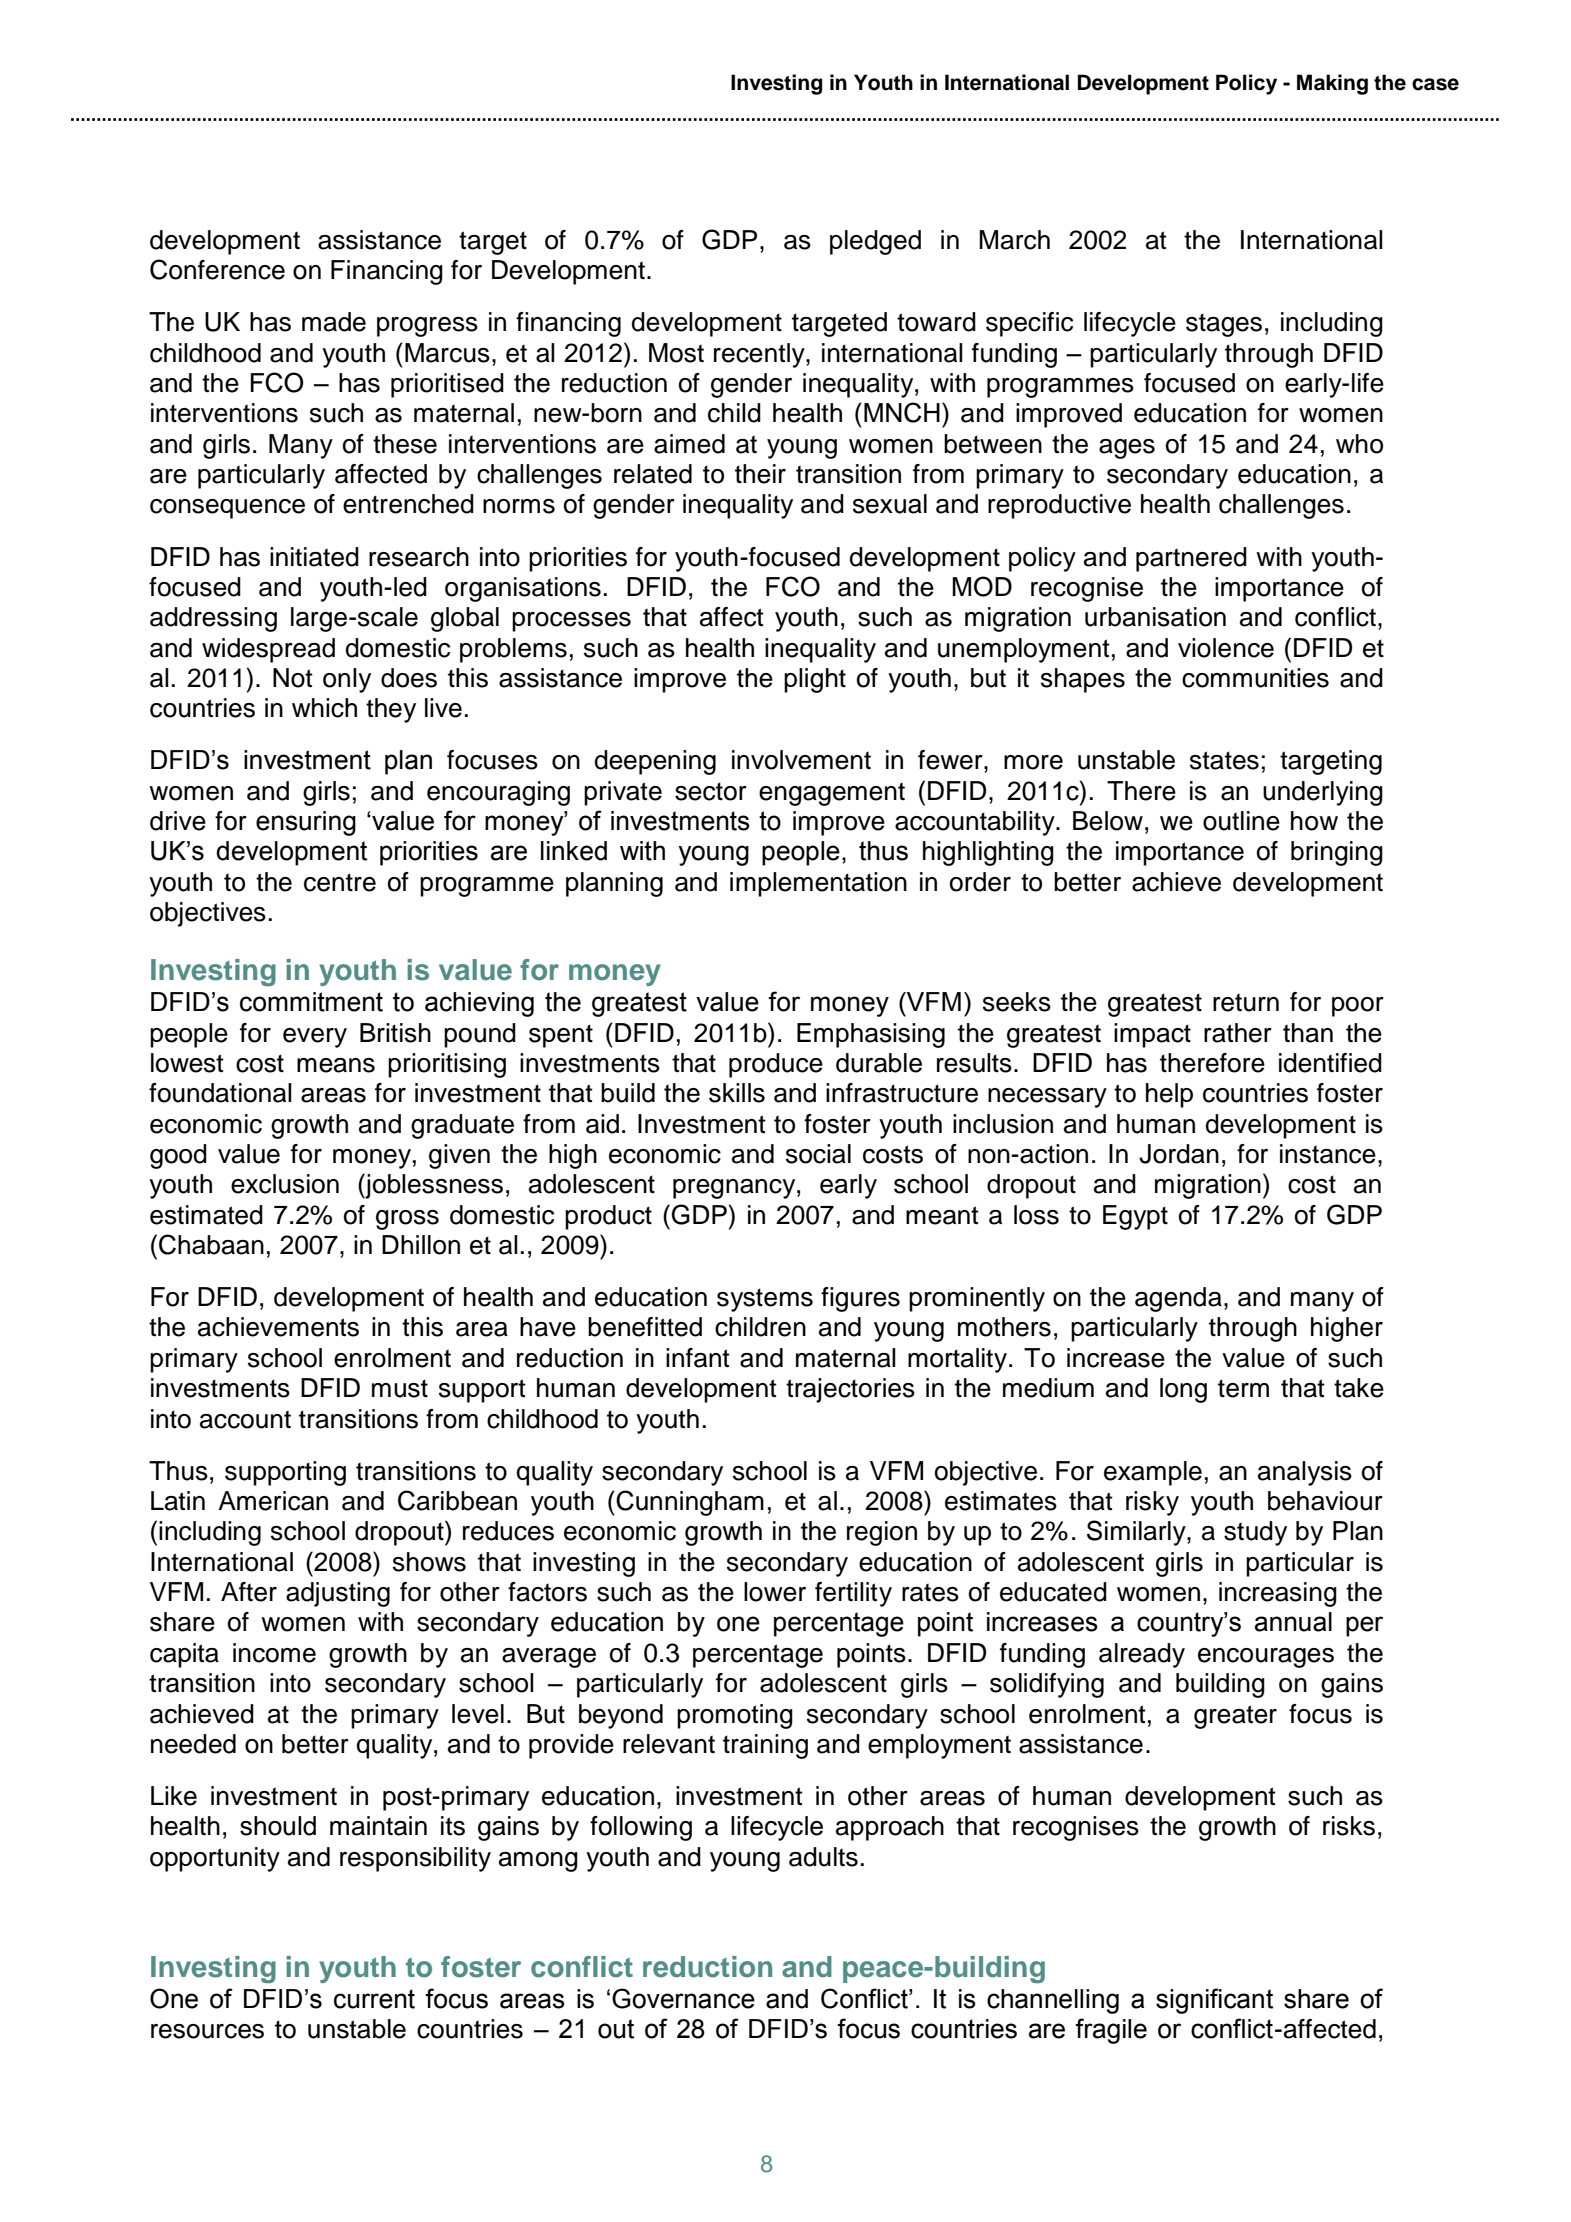 The width and height of the screenshot is (1571, 2222). I want to click on plight, so click(815, 680).
